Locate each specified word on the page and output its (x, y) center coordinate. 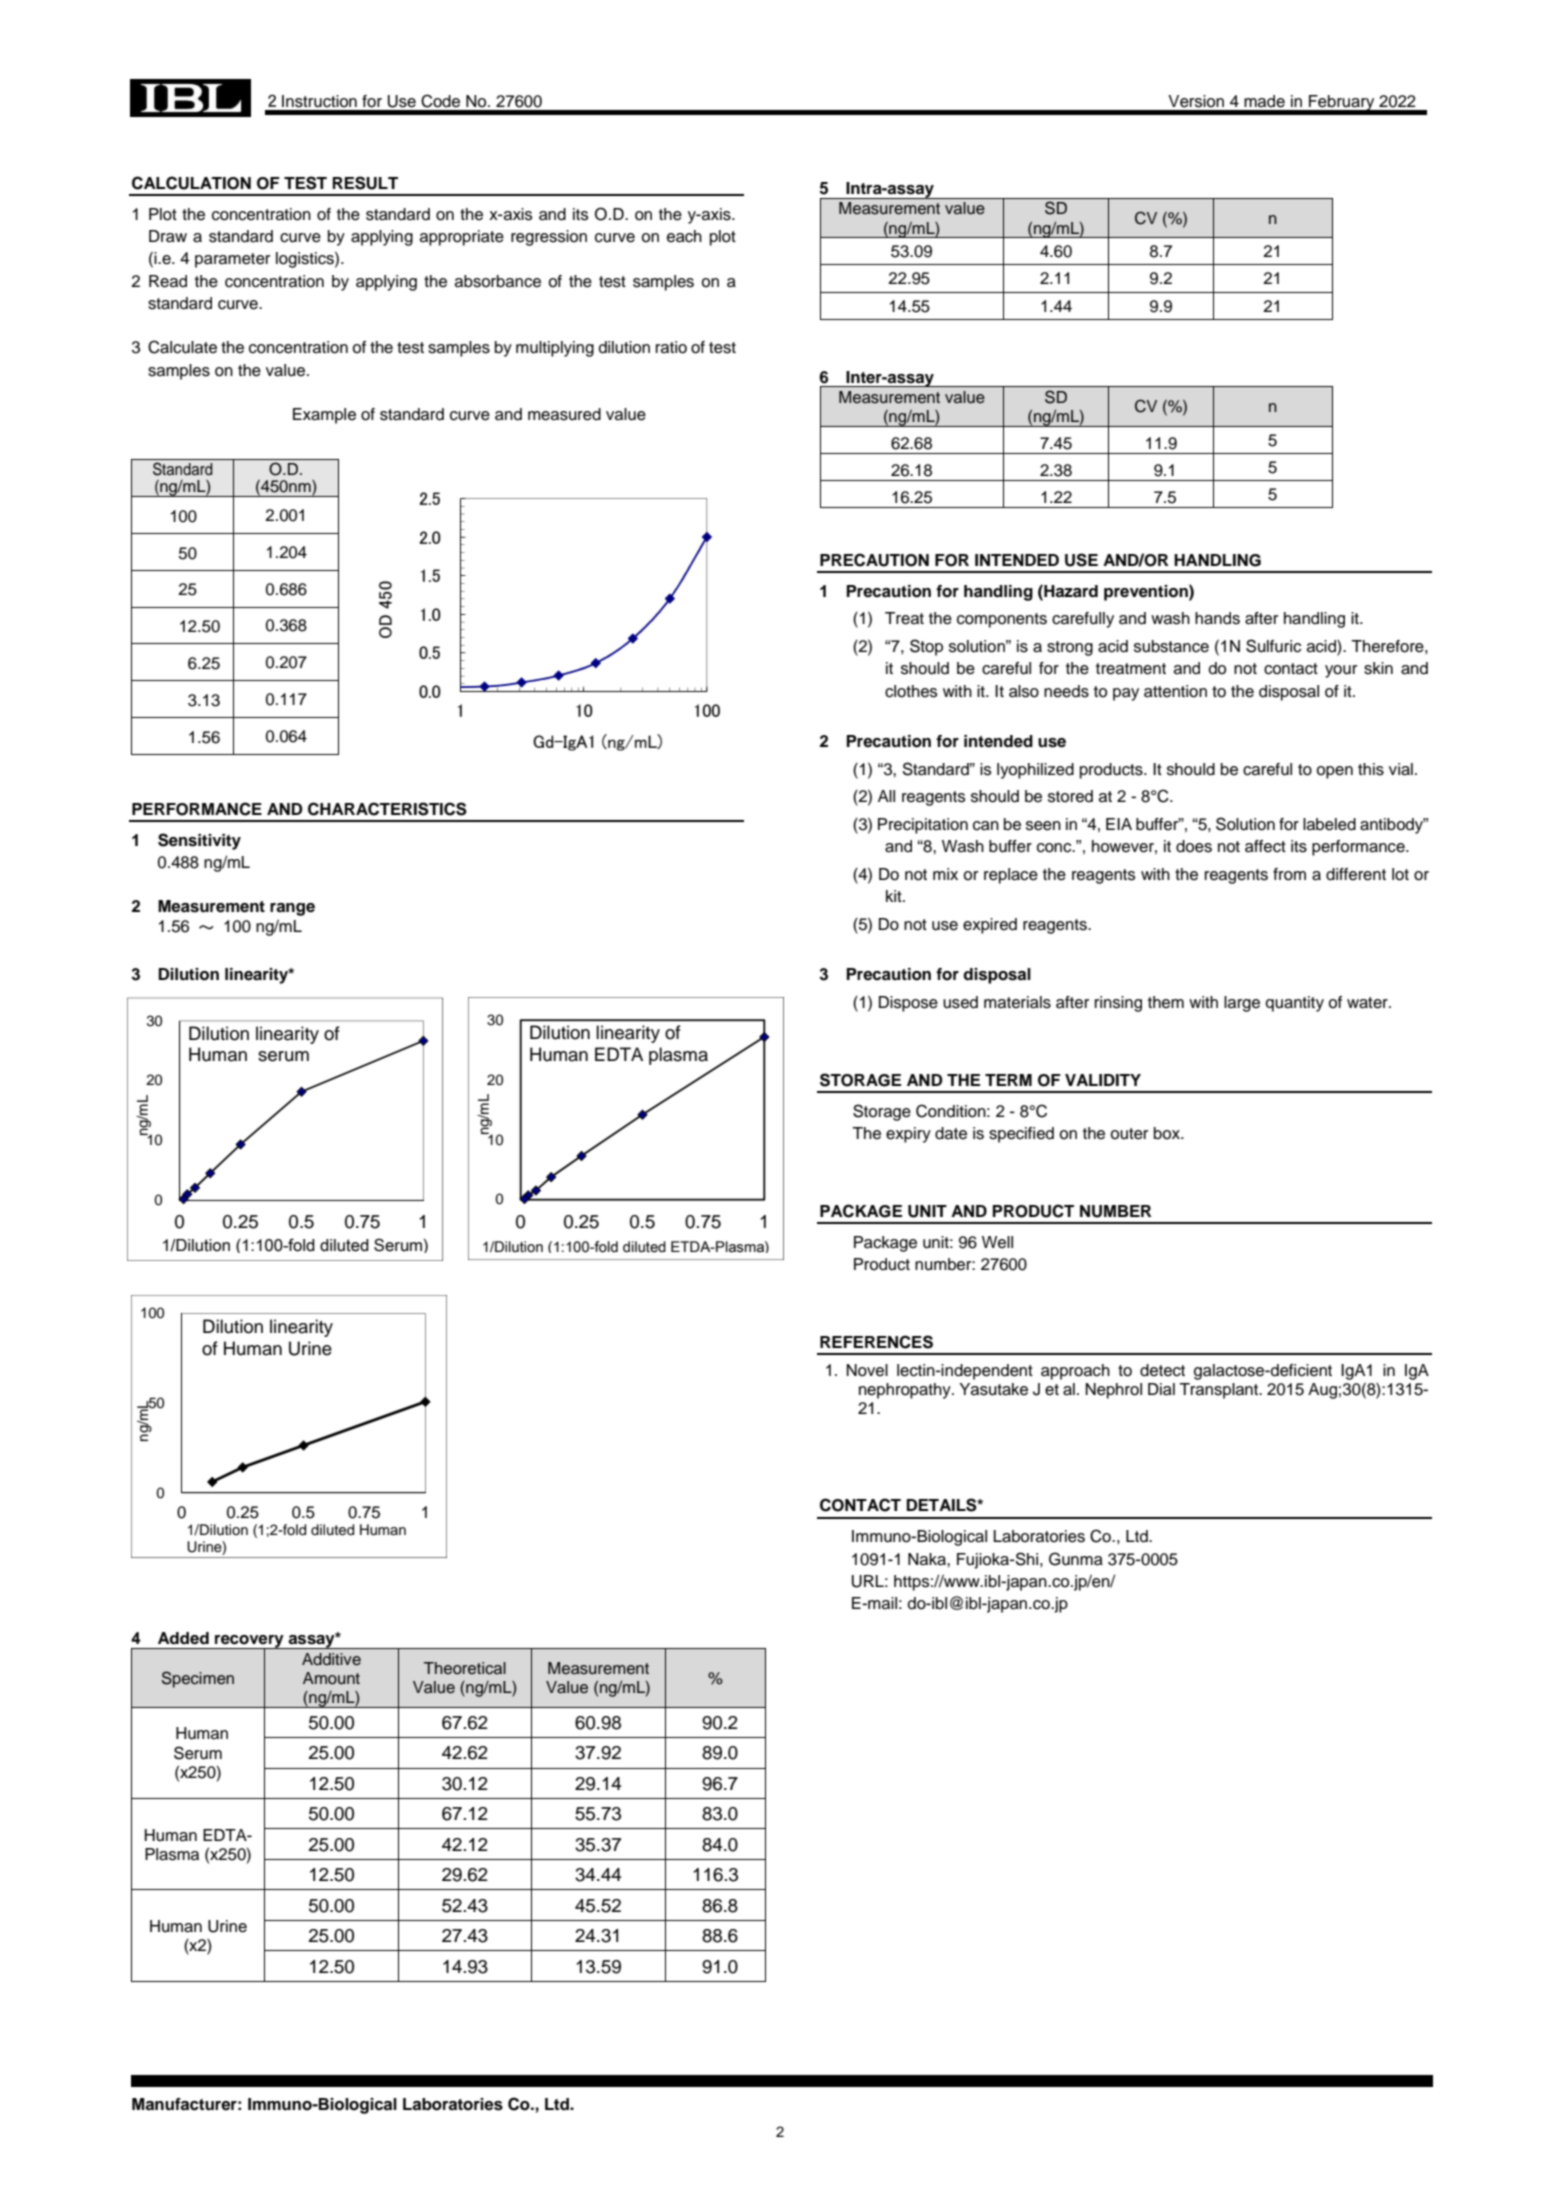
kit (895, 896)
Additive (331, 1659)
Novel (867, 1370)
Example (324, 416)
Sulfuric (1273, 646)
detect (1162, 1370)
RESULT (365, 183)
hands (1217, 618)
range (292, 909)
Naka (928, 1559)
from (1289, 874)
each (684, 236)
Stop (926, 647)
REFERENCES (876, 1342)
